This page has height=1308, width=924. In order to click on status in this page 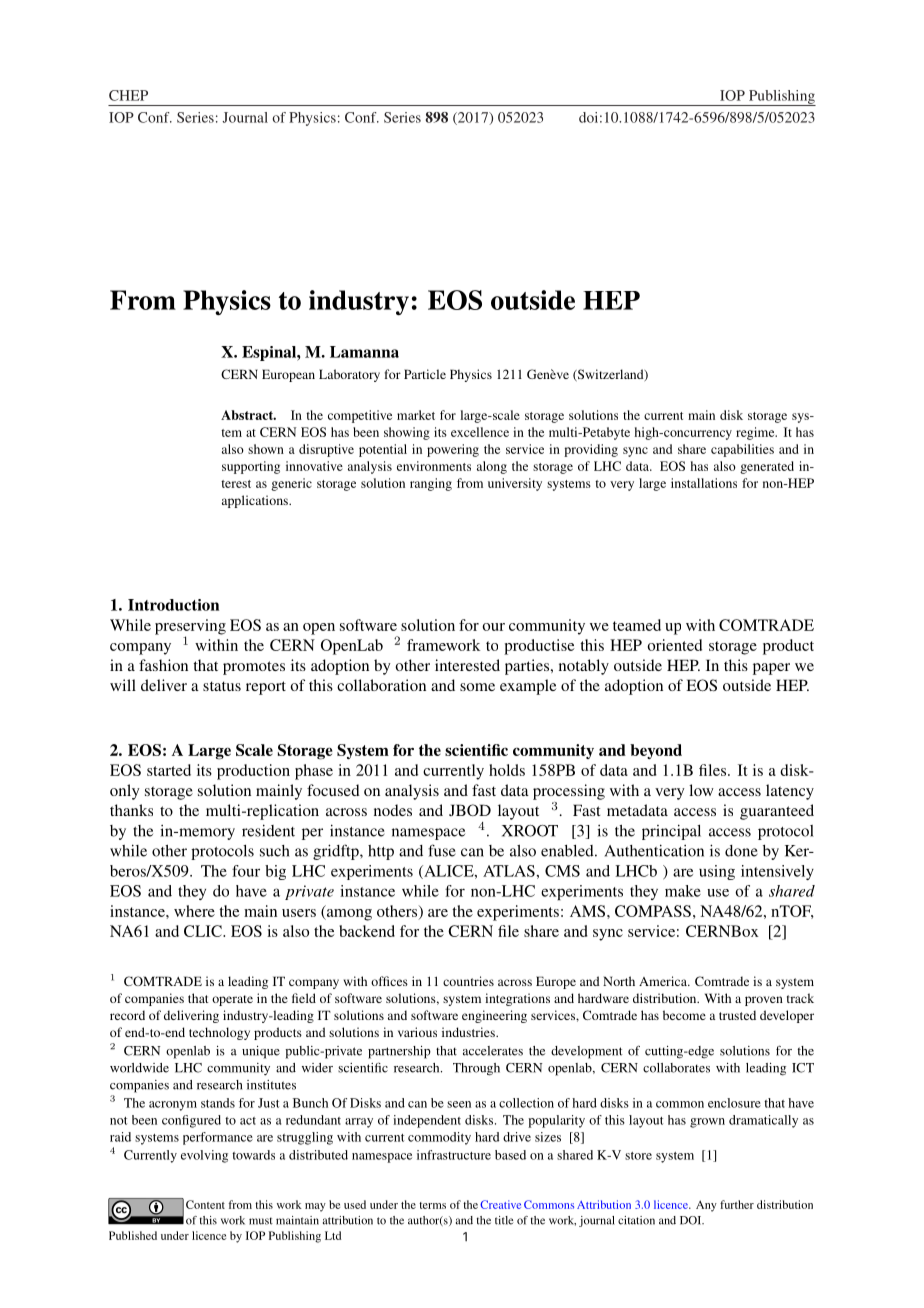, I will do `click(222, 686)`.
